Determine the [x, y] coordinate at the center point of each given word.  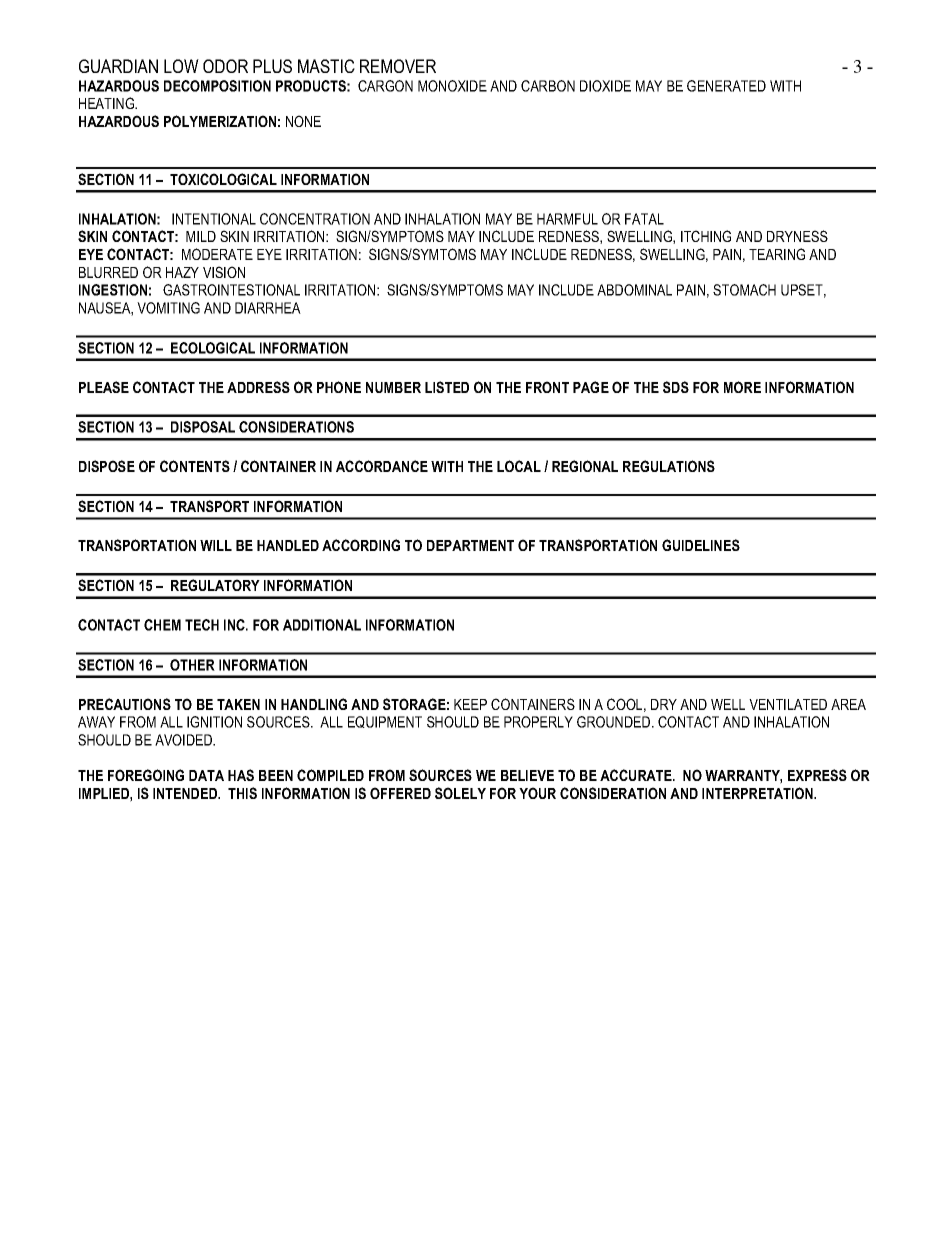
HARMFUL [567, 219]
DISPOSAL [203, 427]
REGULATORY [215, 585]
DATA [206, 775]
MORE [742, 387]
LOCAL [519, 466]
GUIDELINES [701, 545]
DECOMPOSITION [217, 86]
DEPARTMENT [470, 545]
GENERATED [726, 86]
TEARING [777, 254]
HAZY [182, 272]
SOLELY [460, 793]
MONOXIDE [452, 86]
